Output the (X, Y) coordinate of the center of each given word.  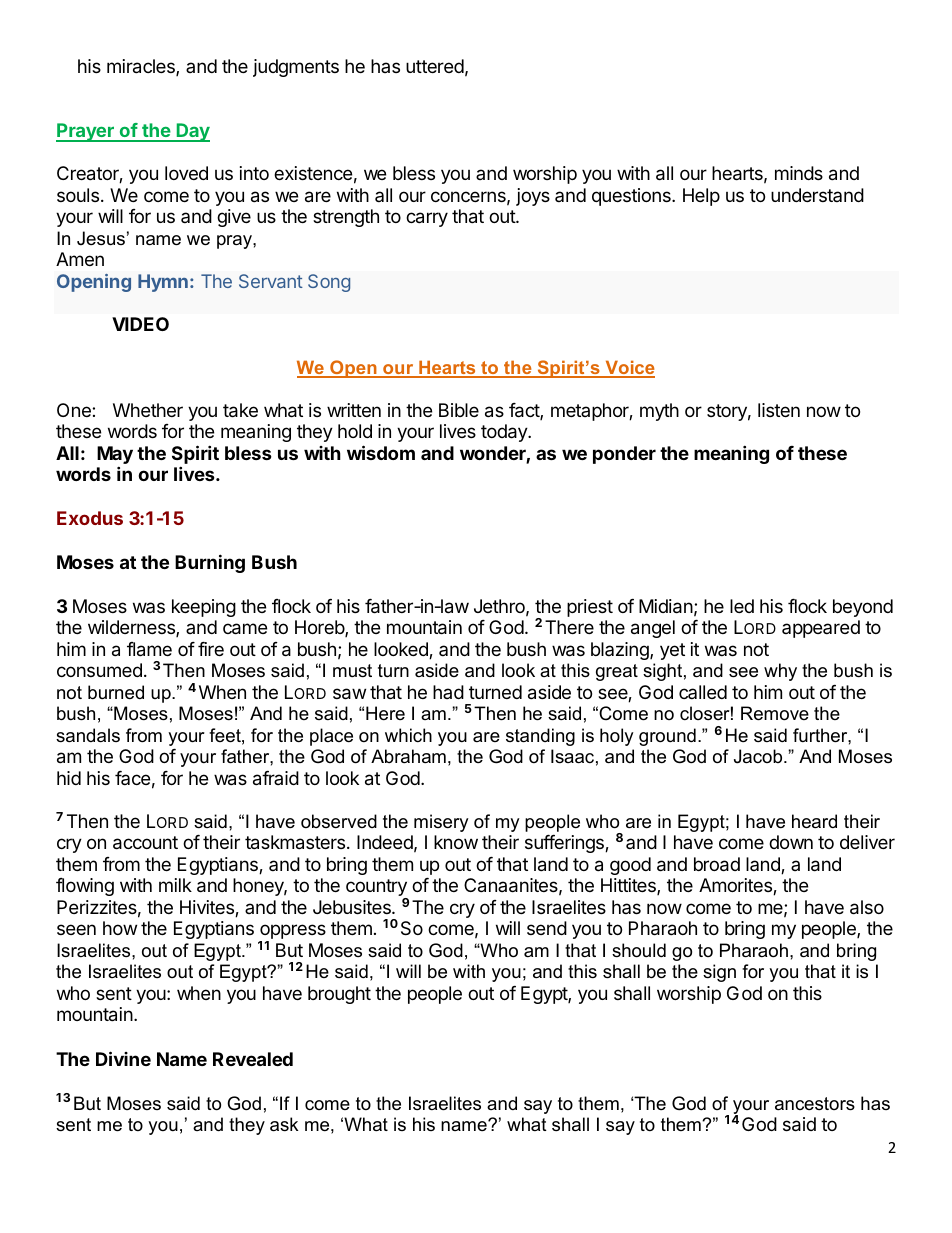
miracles (142, 67)
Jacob (759, 756)
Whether (148, 410)
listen (779, 410)
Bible (459, 410)
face (132, 778)
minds (799, 173)
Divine (123, 1058)
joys (533, 197)
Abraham (408, 756)
